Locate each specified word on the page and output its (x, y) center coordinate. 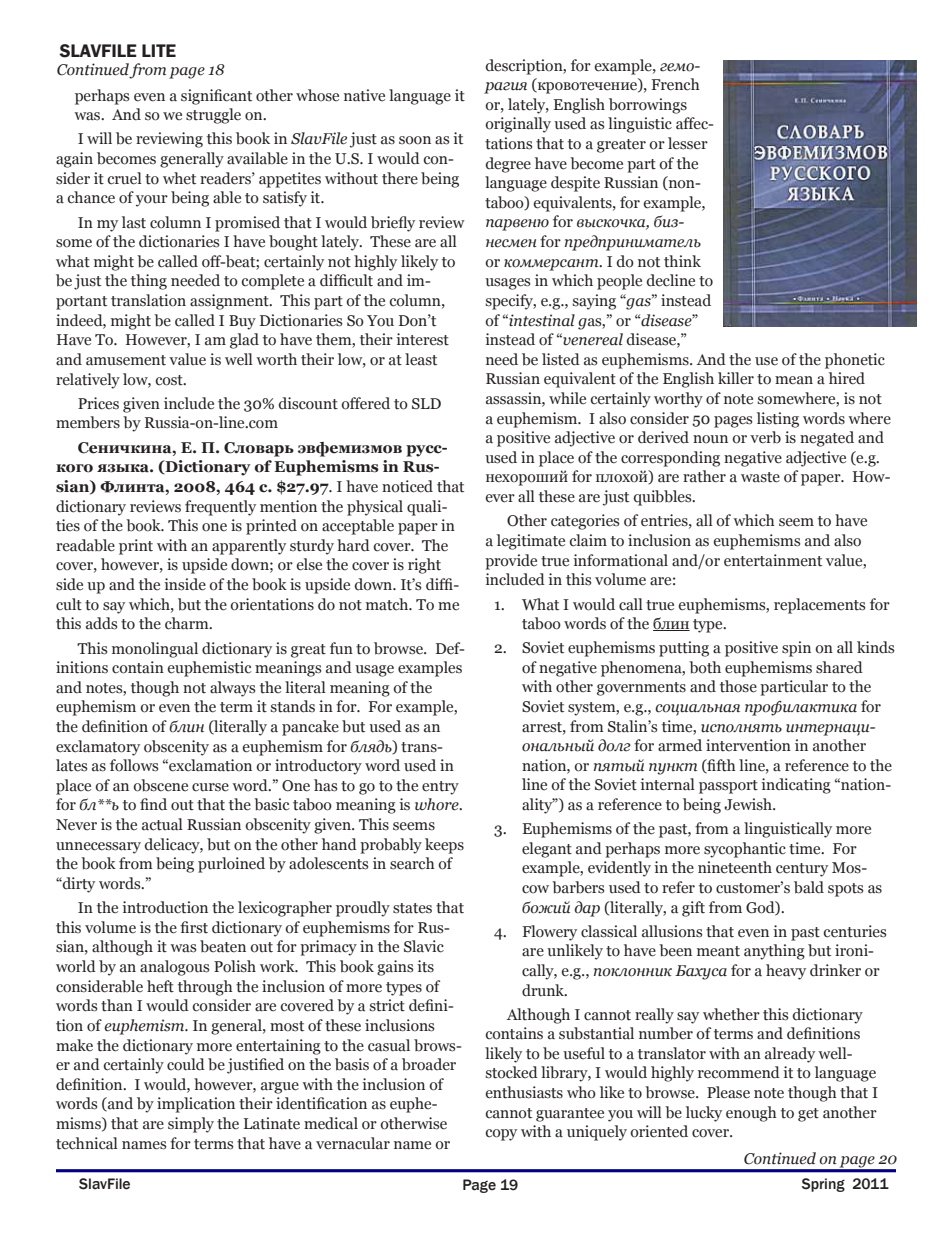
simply (191, 1125)
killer (736, 378)
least (421, 359)
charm (188, 623)
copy (501, 1135)
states (412, 908)
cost (170, 380)
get (808, 1115)
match (388, 604)
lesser (688, 143)
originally (518, 125)
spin (796, 649)
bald (809, 887)
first (194, 927)
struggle (213, 116)
